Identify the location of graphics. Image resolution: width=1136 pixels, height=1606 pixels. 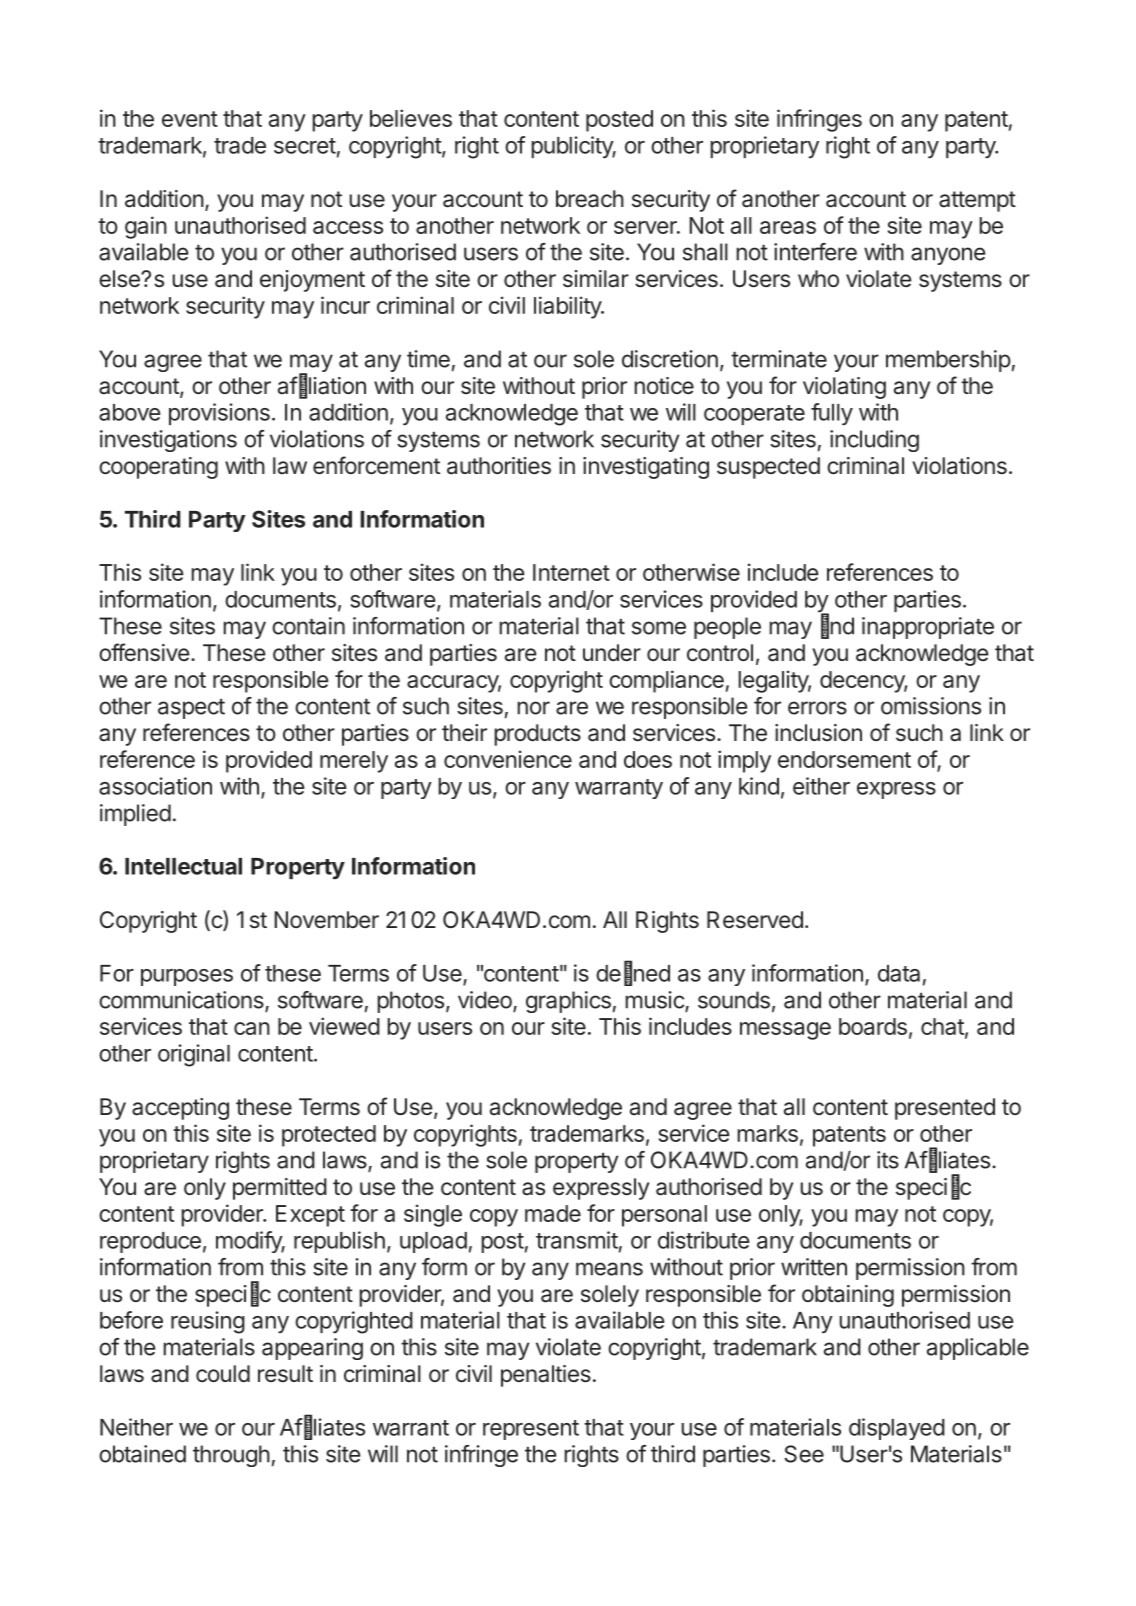
(568, 1002).
